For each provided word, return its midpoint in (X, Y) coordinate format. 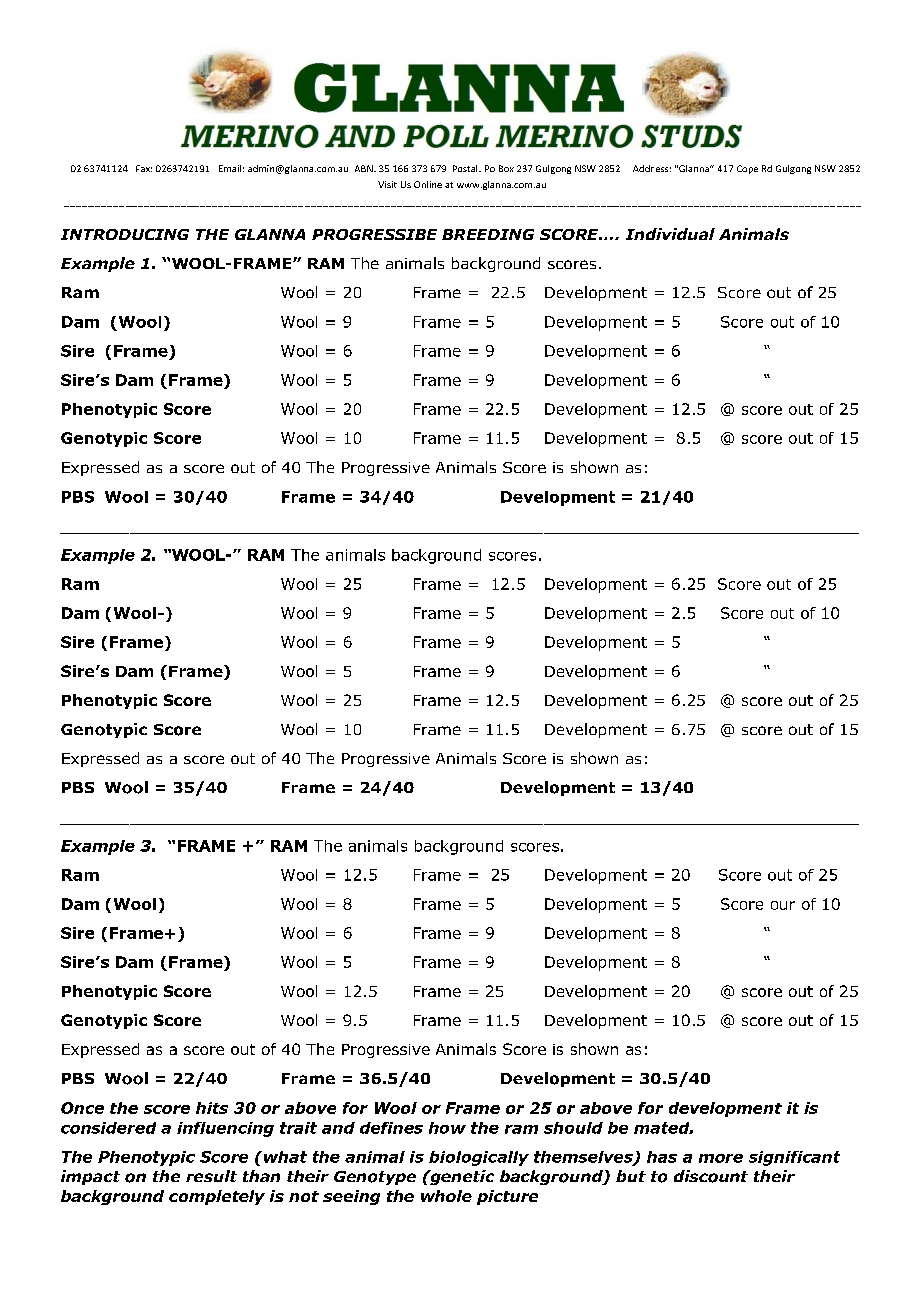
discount (711, 1176)
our (783, 905)
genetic (461, 1177)
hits (212, 1108)
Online (428, 184)
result (211, 1176)
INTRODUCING (125, 234)
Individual (670, 234)
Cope (747, 169)
